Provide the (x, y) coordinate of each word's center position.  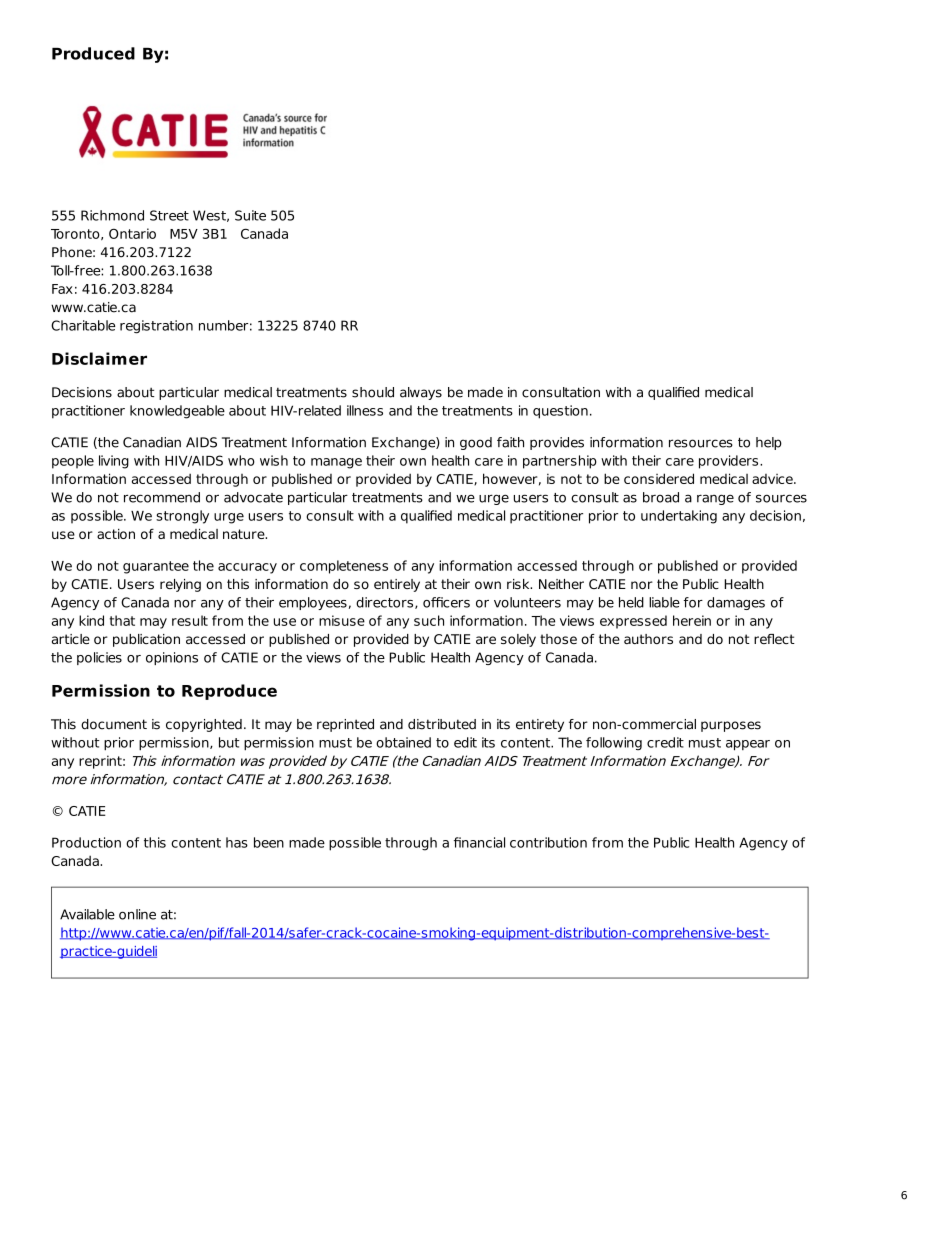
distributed (442, 724)
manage (336, 463)
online (137, 914)
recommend (162, 497)
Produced (93, 53)
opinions (172, 658)
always (421, 393)
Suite (250, 215)
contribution (548, 842)
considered (659, 478)
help (769, 443)
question (560, 412)
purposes (731, 726)
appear (748, 745)
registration (156, 327)
